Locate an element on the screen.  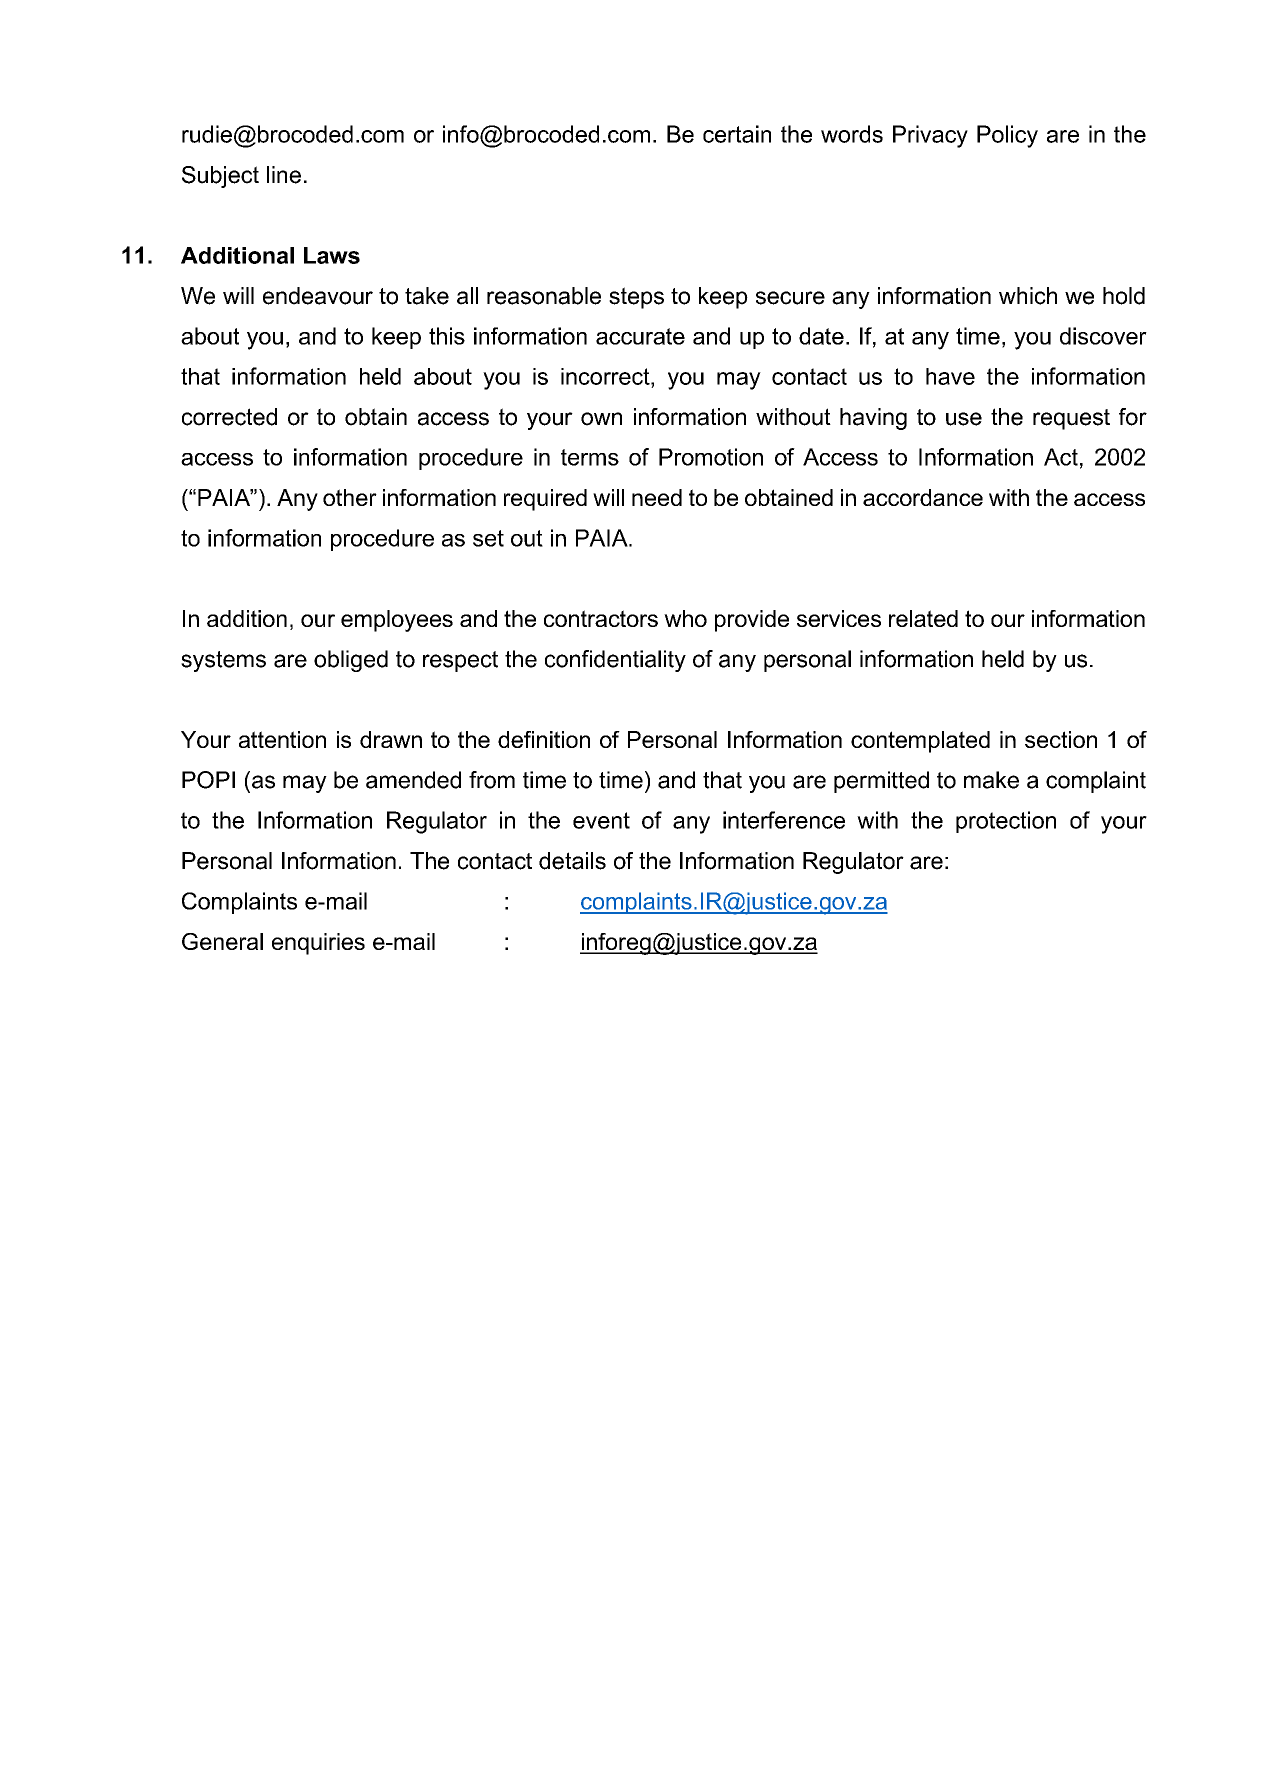
details is located at coordinates (572, 861).
